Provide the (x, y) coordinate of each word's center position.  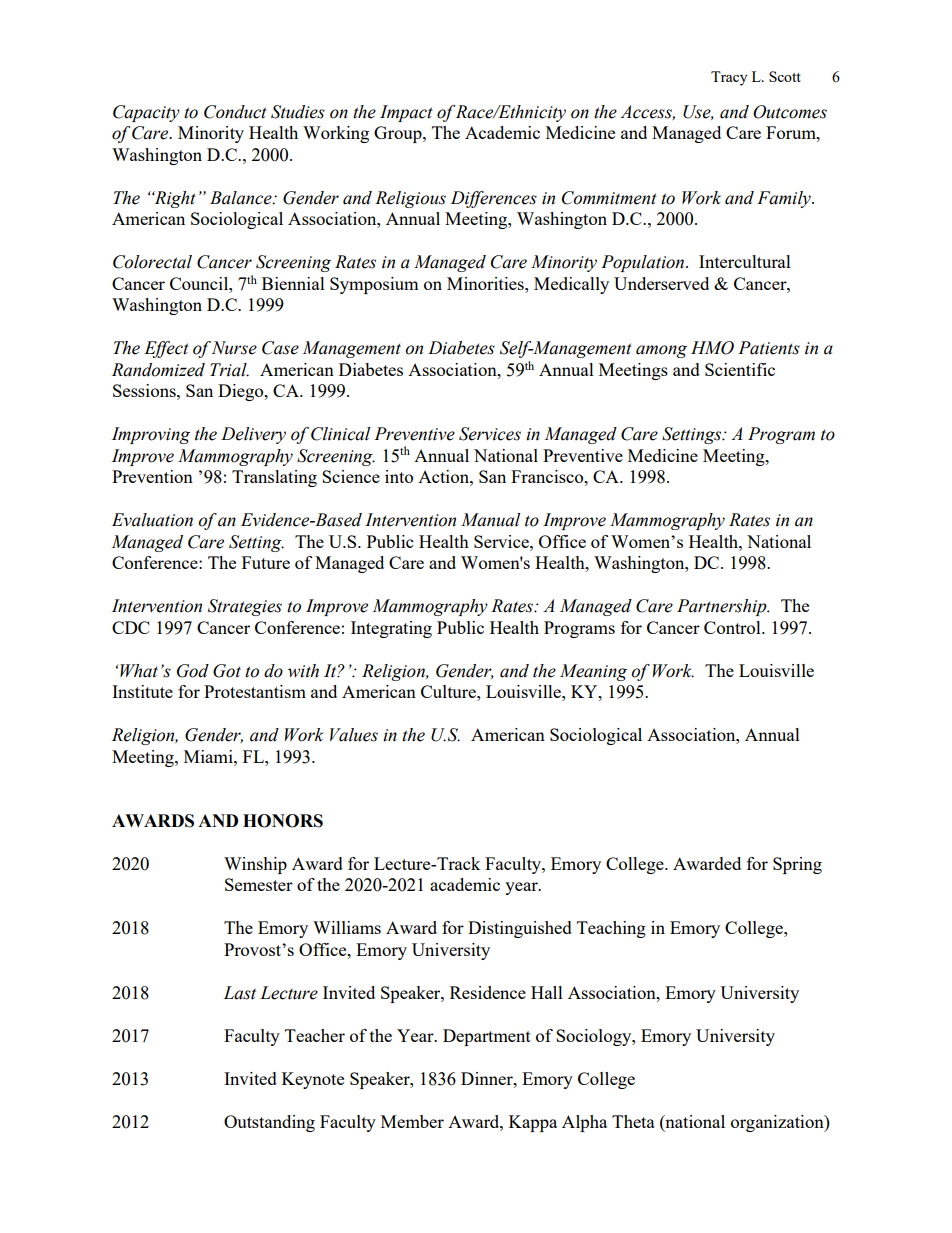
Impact (406, 113)
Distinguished (520, 929)
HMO (712, 348)
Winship (255, 865)
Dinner (488, 1078)
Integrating (391, 629)
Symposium (374, 285)
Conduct (235, 112)
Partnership (723, 607)
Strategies (245, 607)
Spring (797, 865)
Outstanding (269, 1123)
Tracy (729, 78)
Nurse (234, 348)
